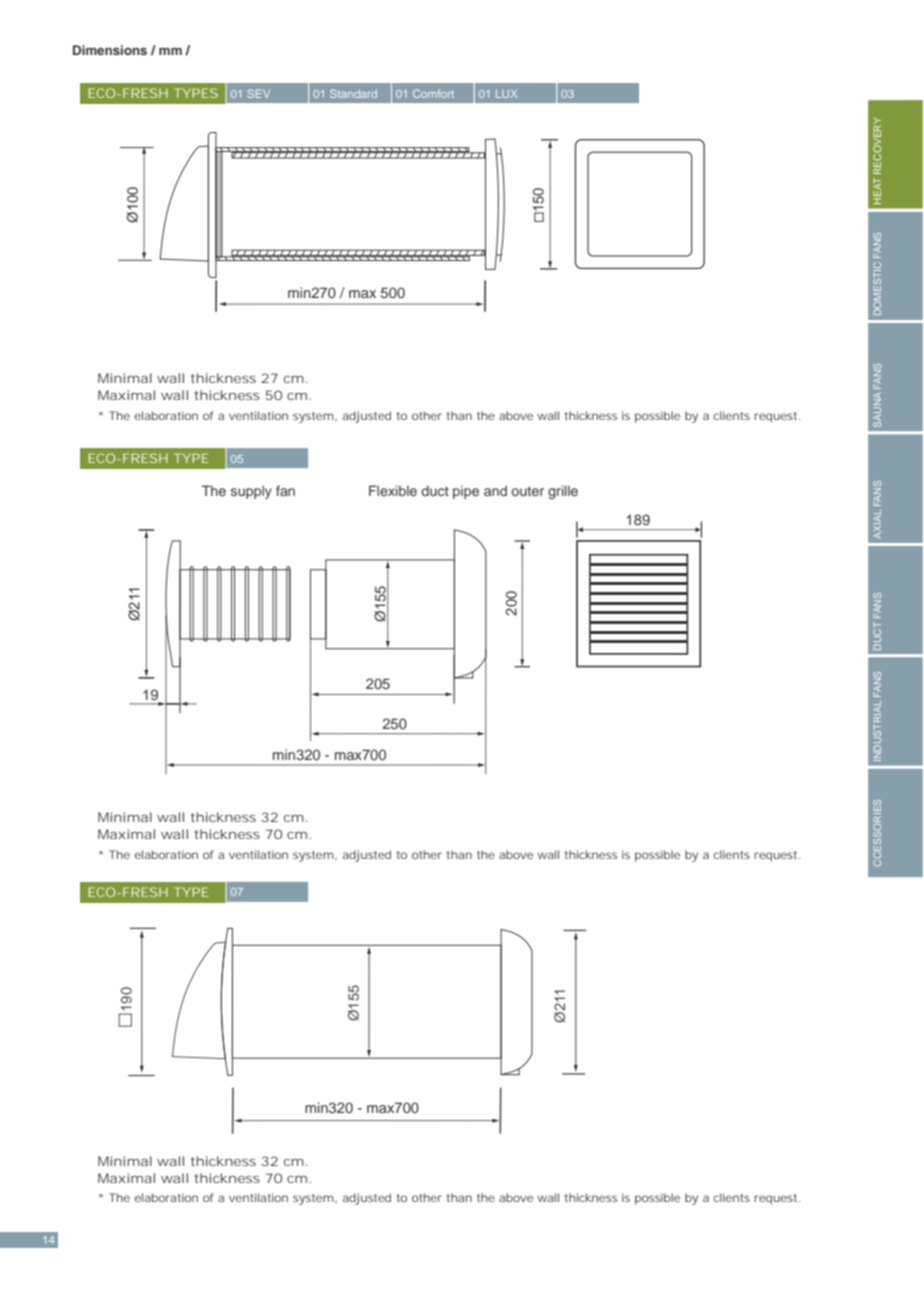 This screenshot has width=924, height=1290. Describe the element at coordinates (466, 492) in the screenshot. I see `pipe` at that location.
